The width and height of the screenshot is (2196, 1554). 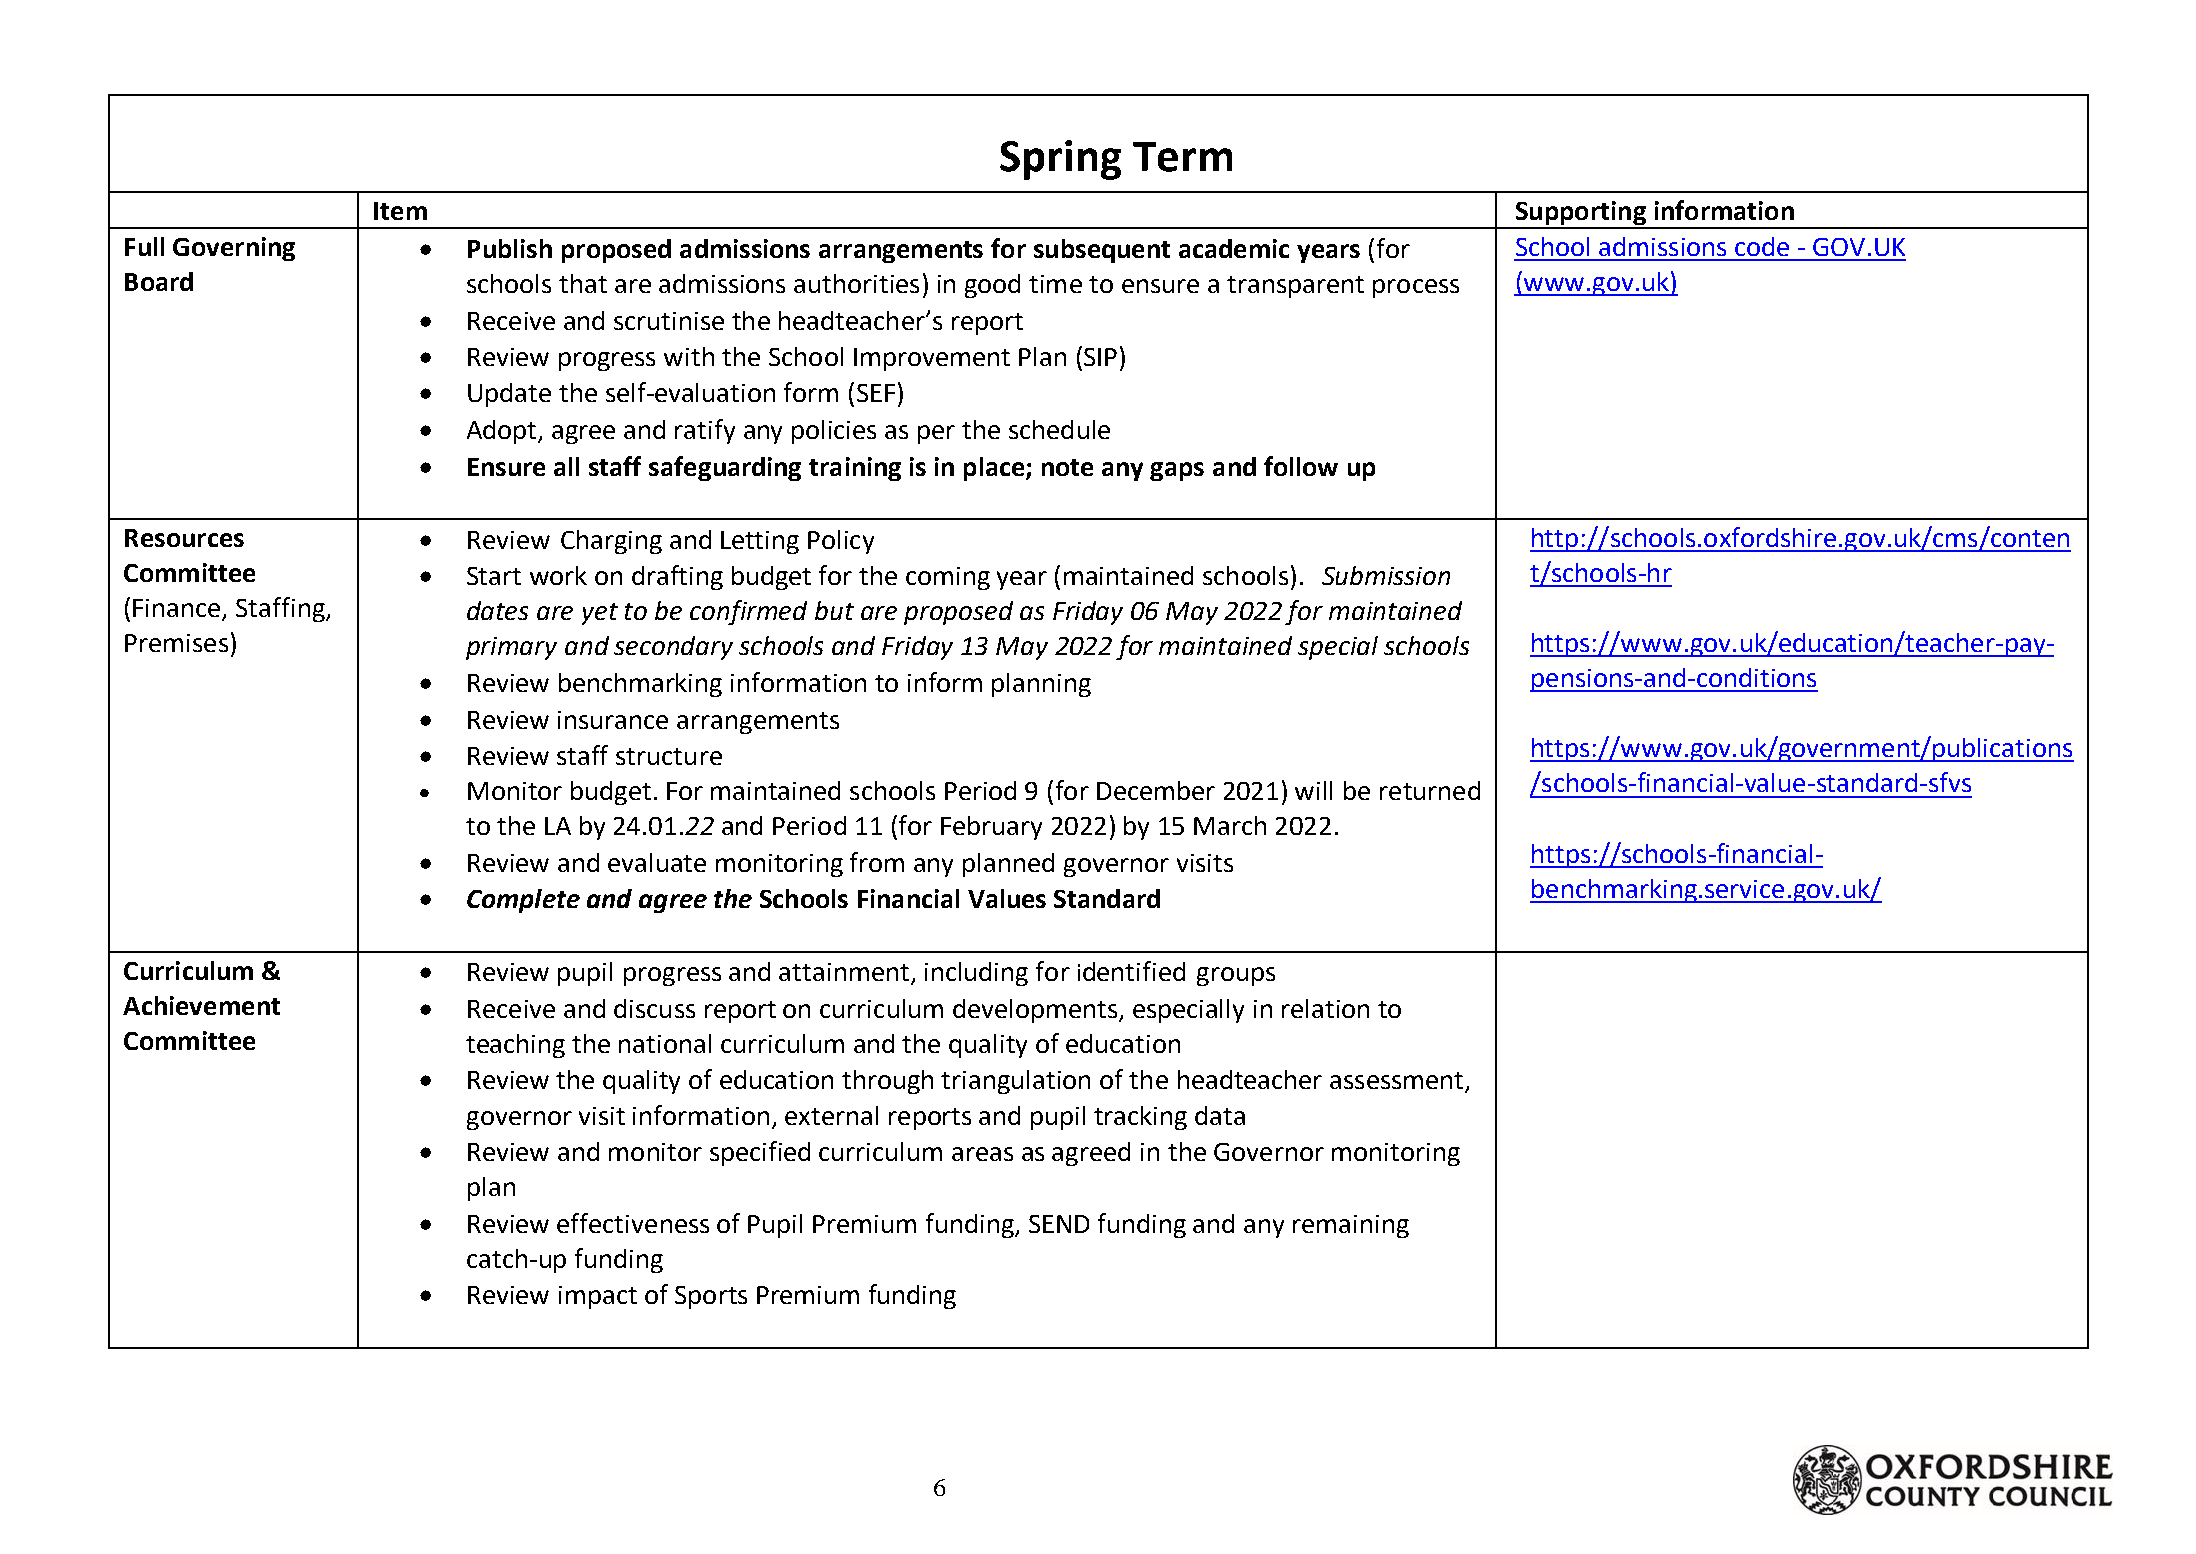 I want to click on safeguarding, so click(x=725, y=468).
